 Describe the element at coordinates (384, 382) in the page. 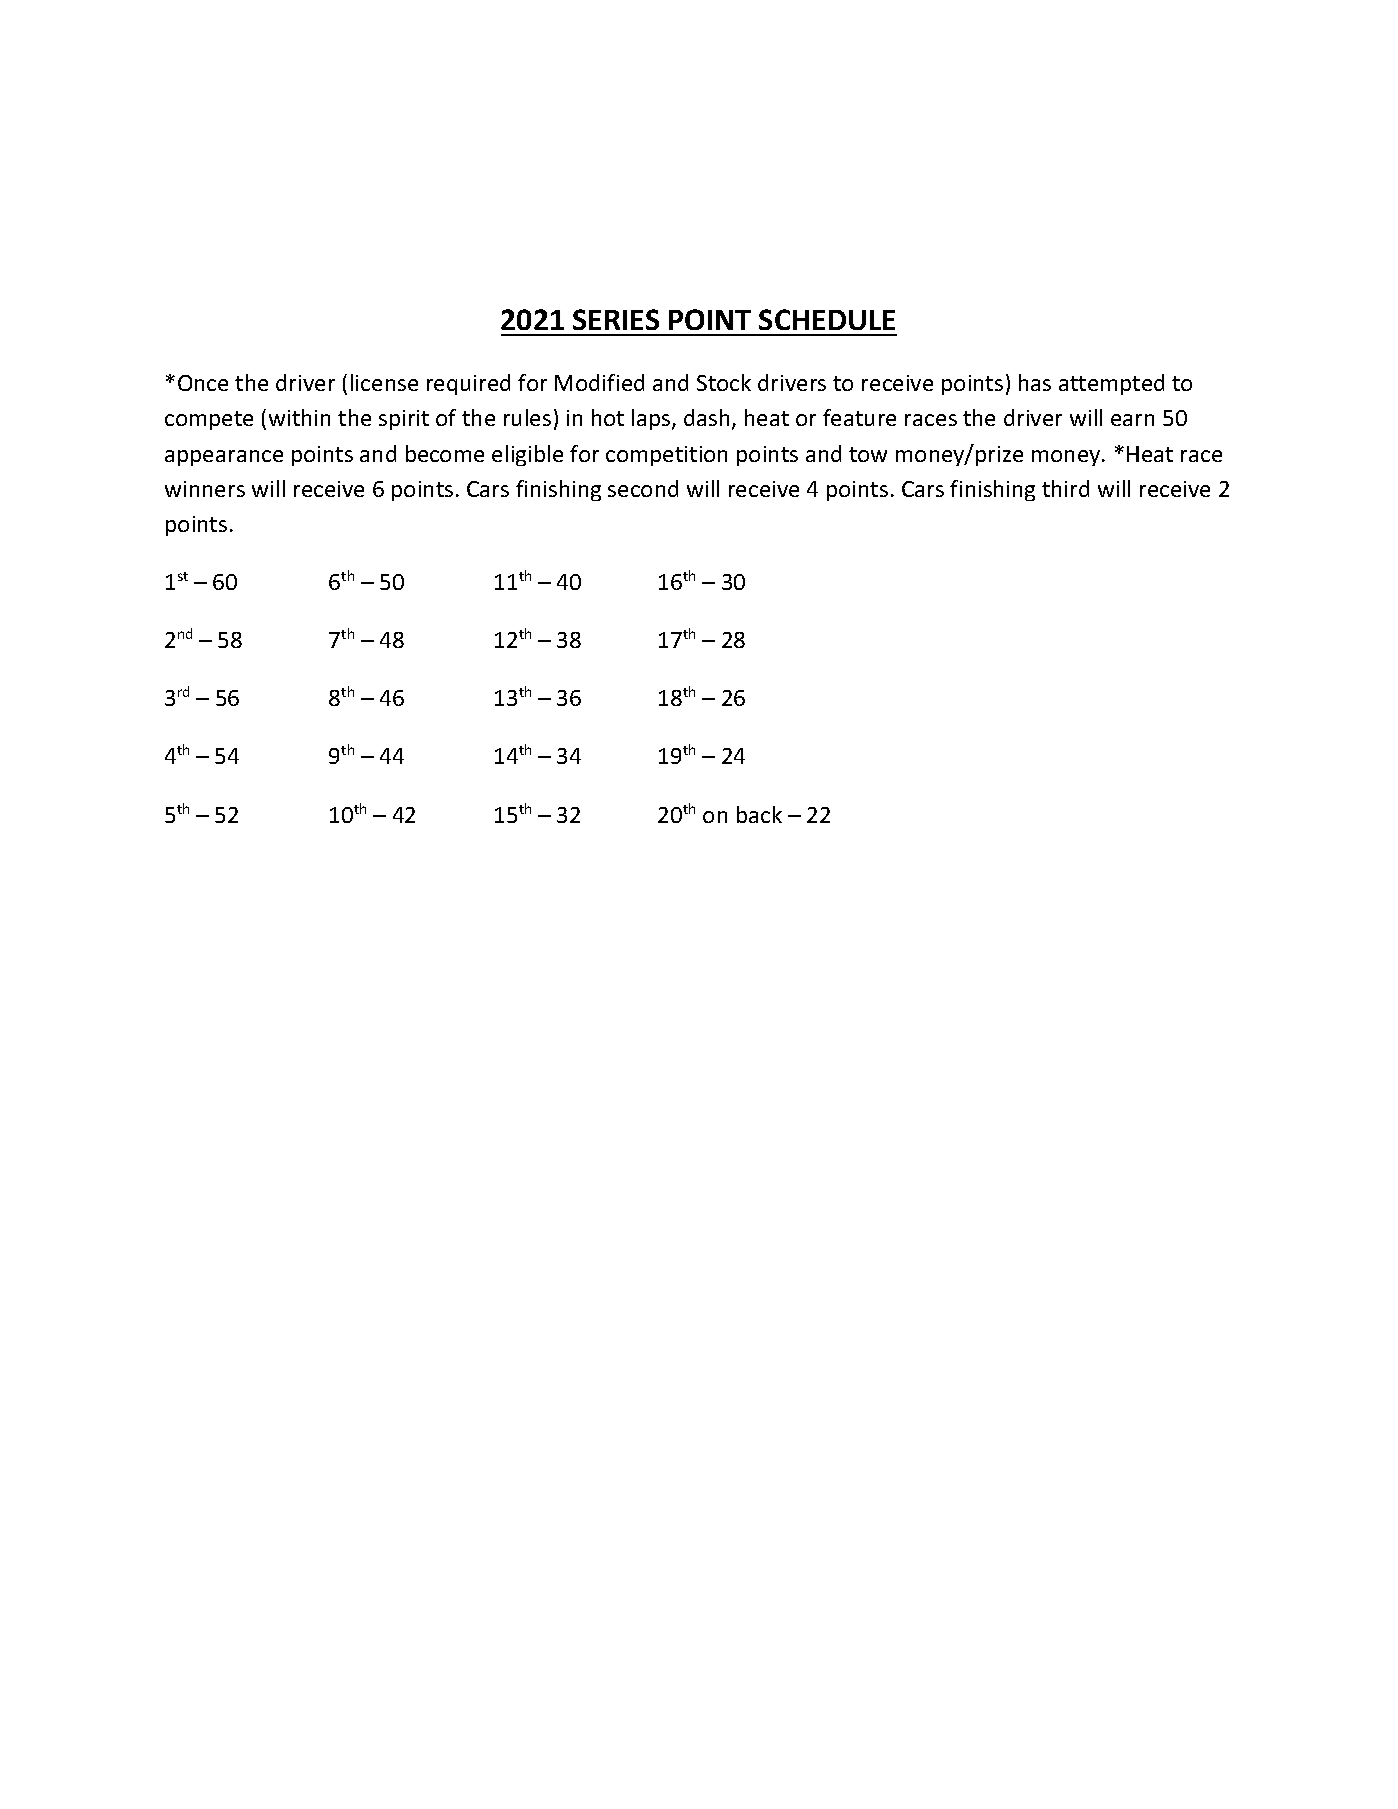

I see `license` at that location.
